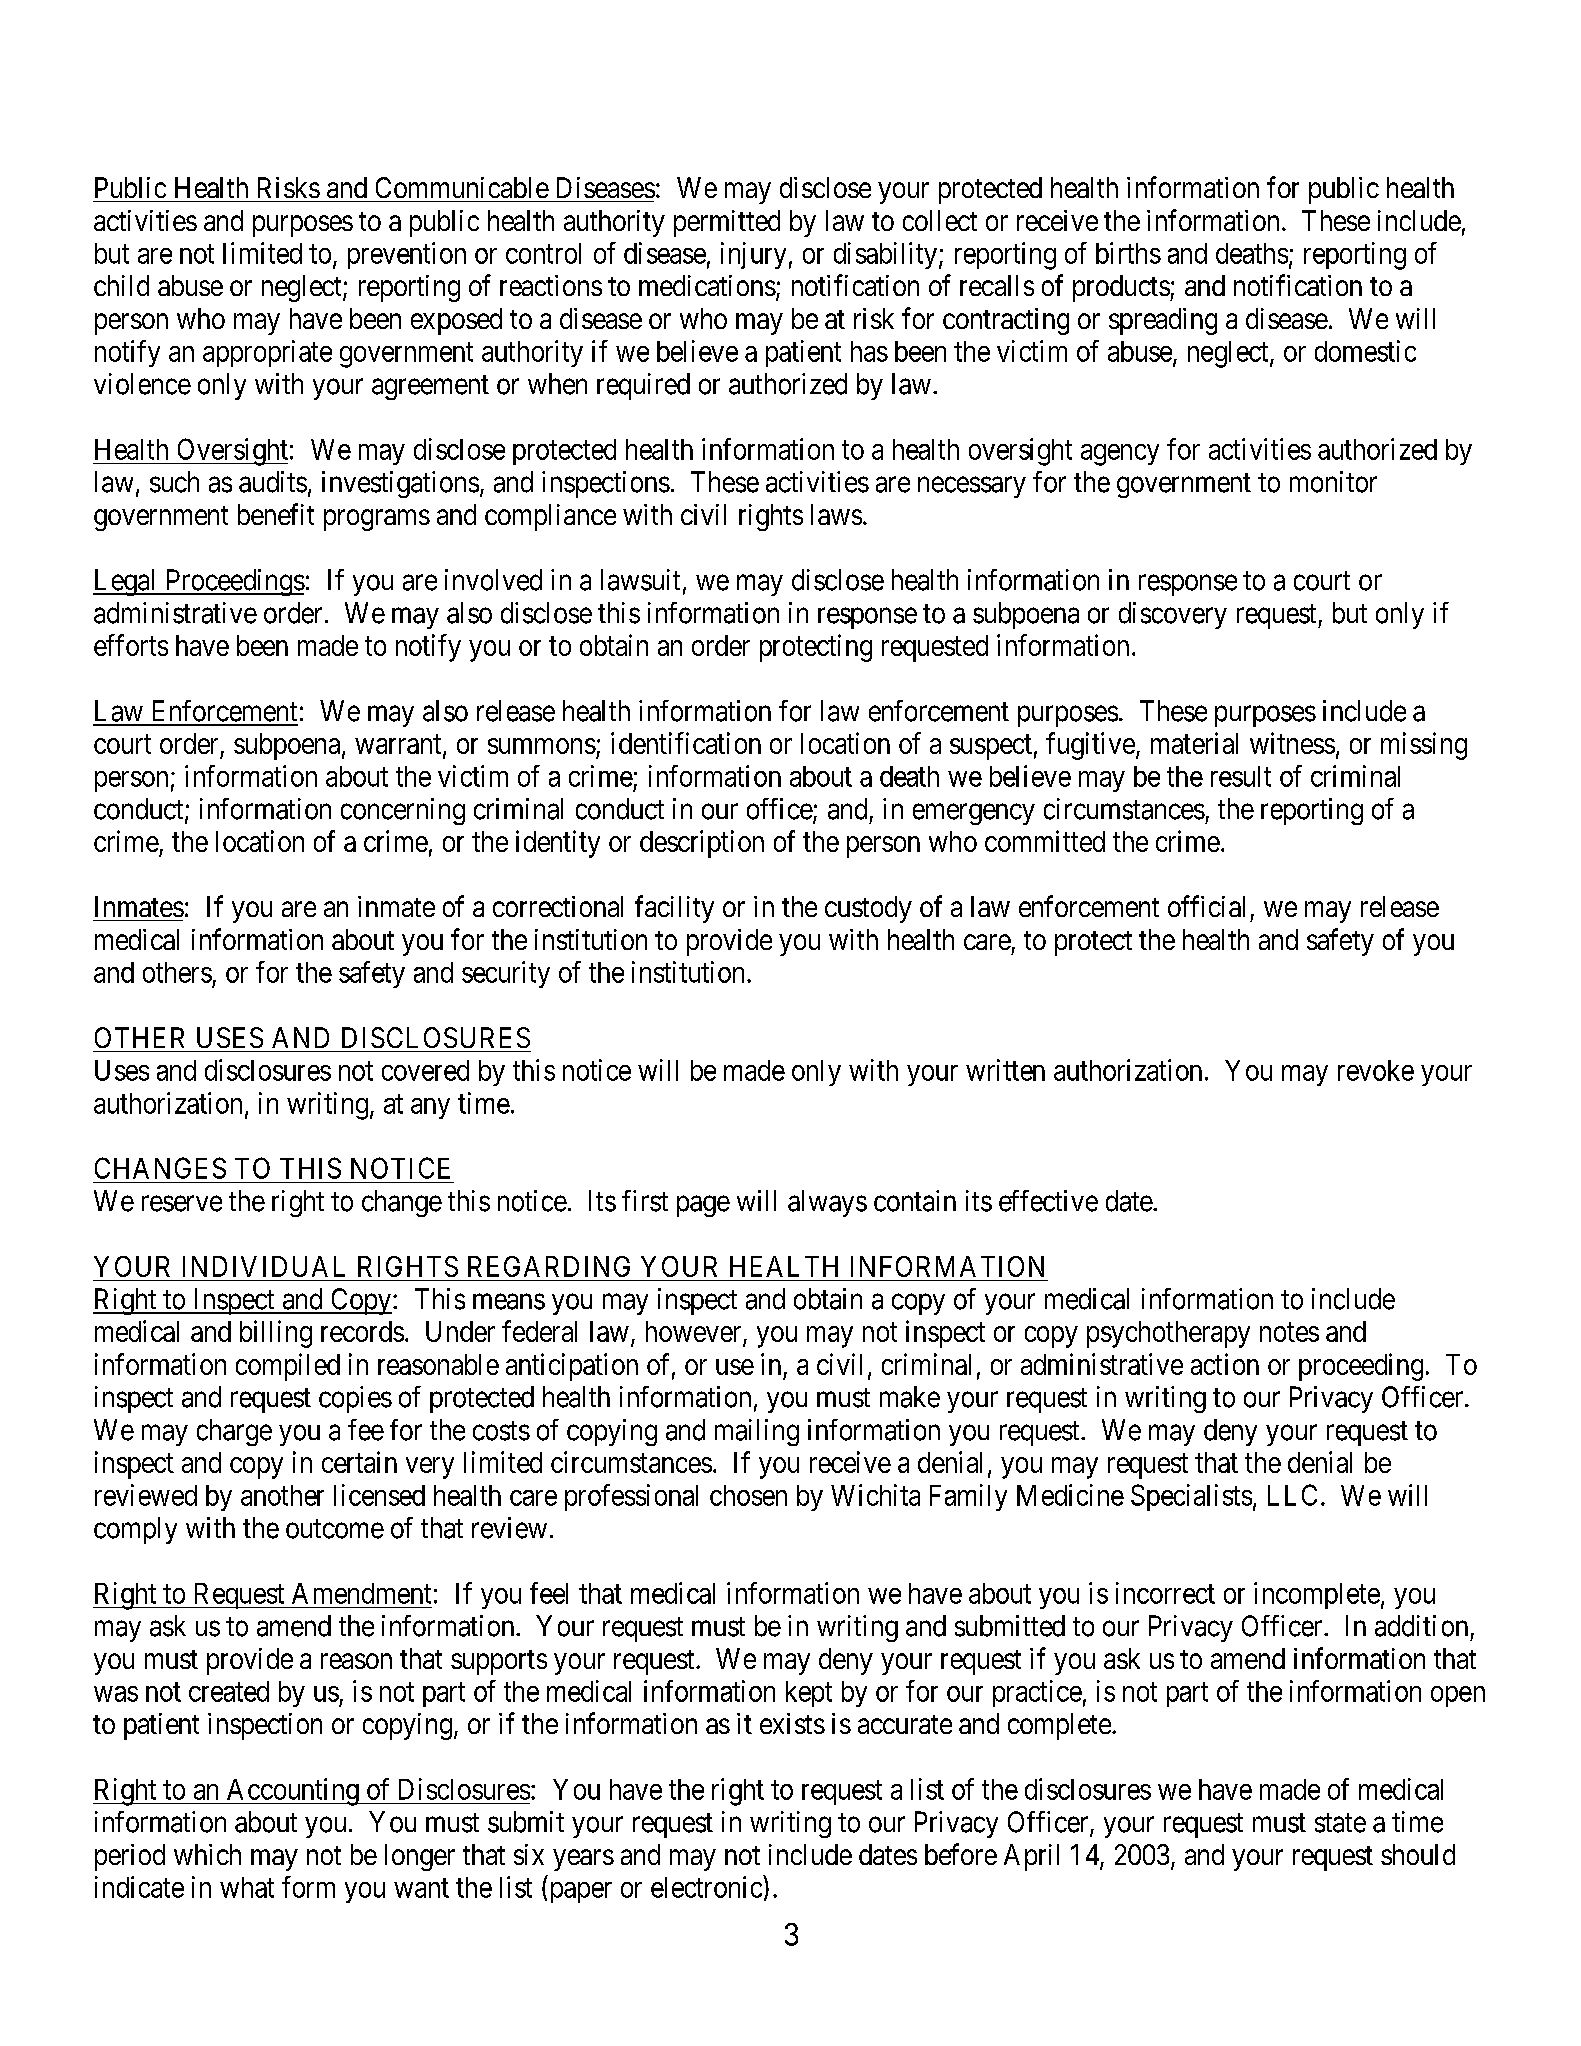 Image resolution: width=1581 pixels, height=2046 pixels. What do you see at coordinates (753, 255) in the screenshot?
I see `injury` at bounding box center [753, 255].
